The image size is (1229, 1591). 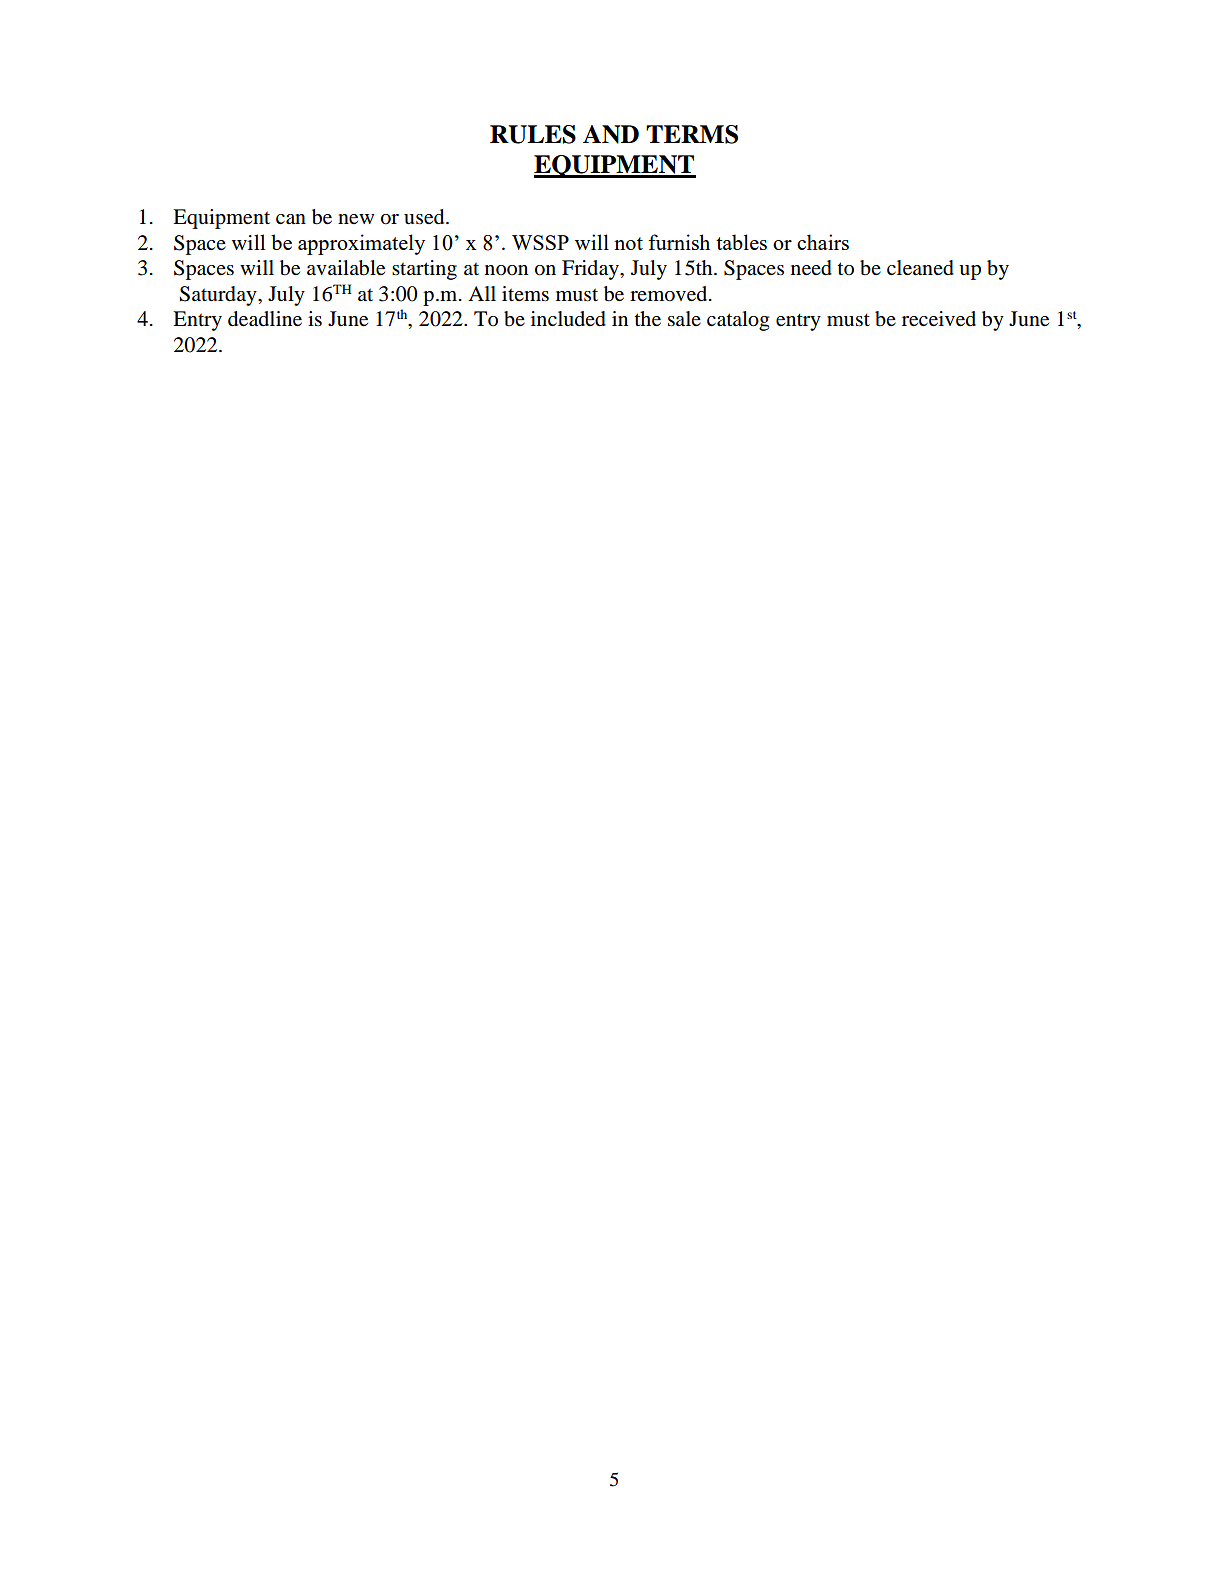 I want to click on RULES, so click(x=533, y=134).
